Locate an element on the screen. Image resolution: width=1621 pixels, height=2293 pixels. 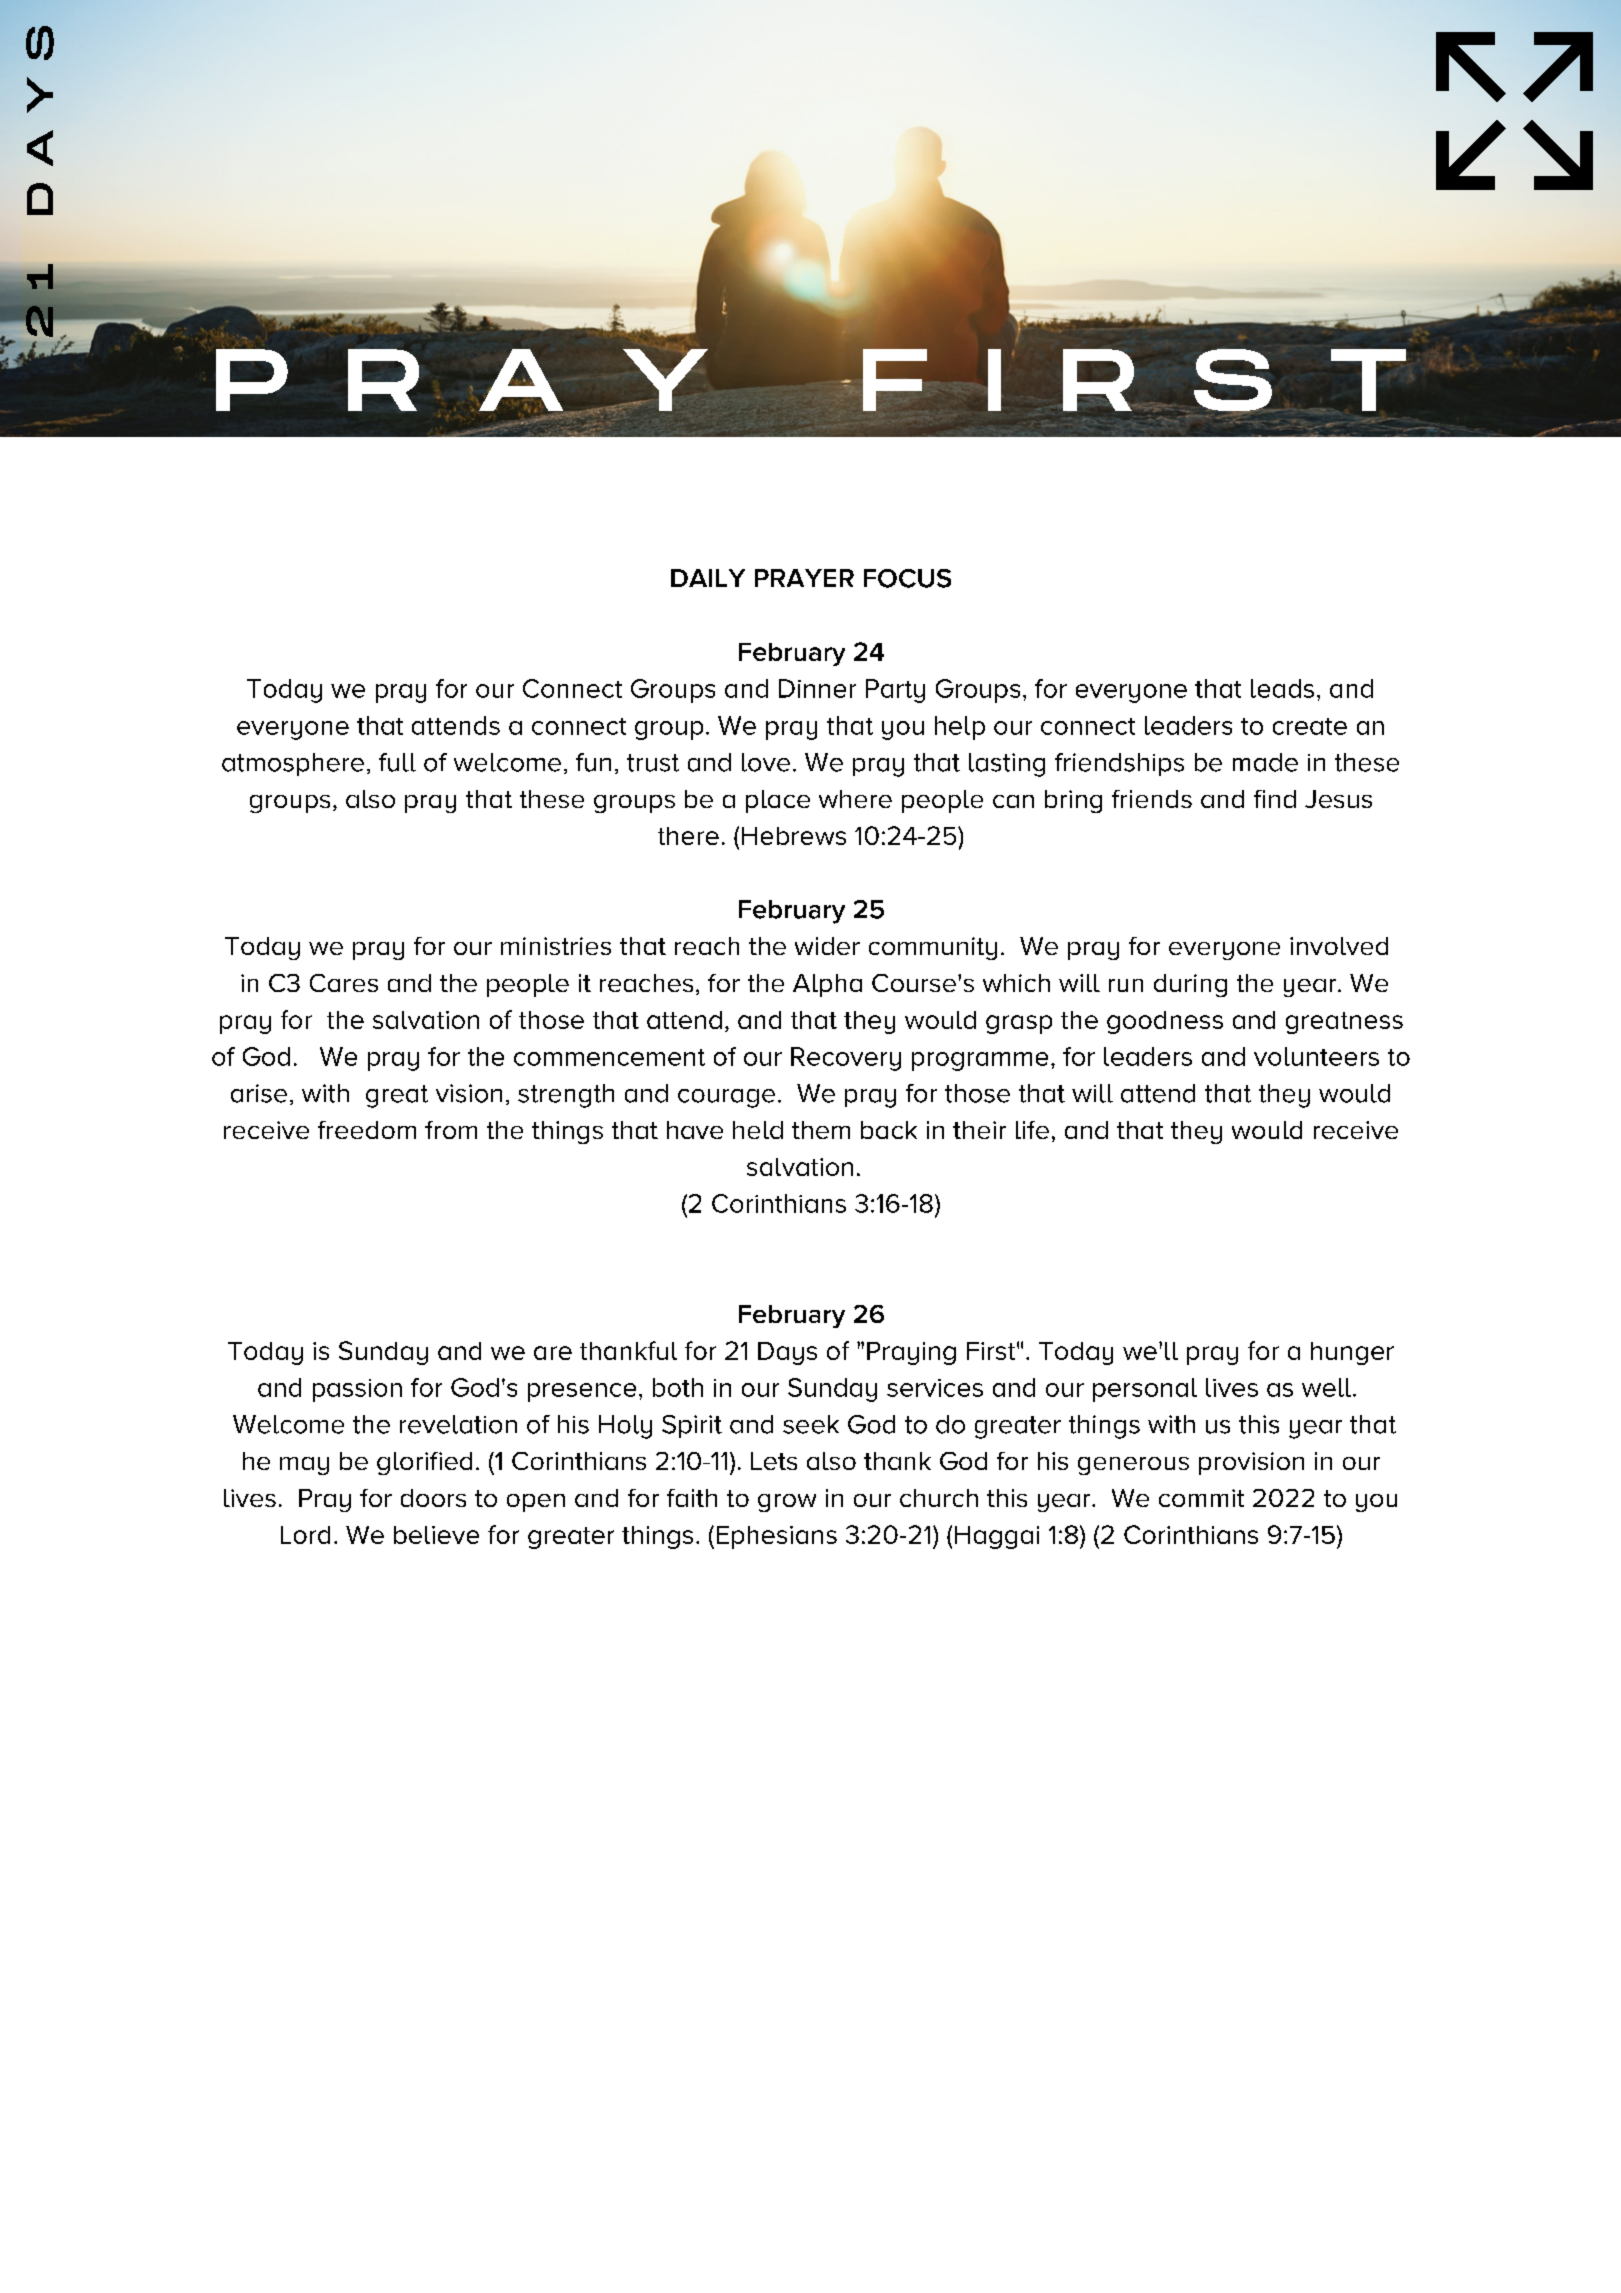
DAILY is located at coordinates (708, 578).
